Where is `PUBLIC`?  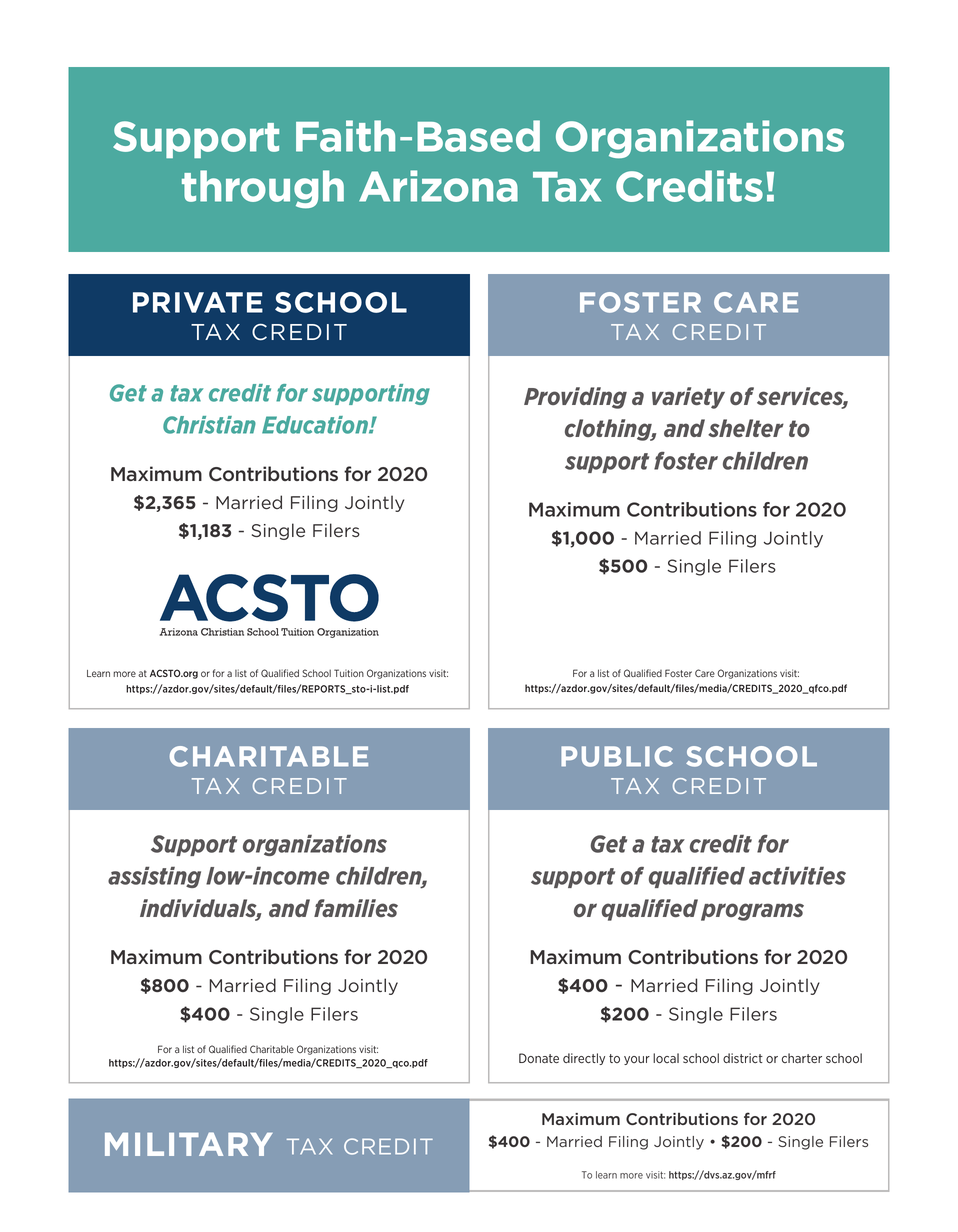 PUBLIC is located at coordinates (617, 756).
